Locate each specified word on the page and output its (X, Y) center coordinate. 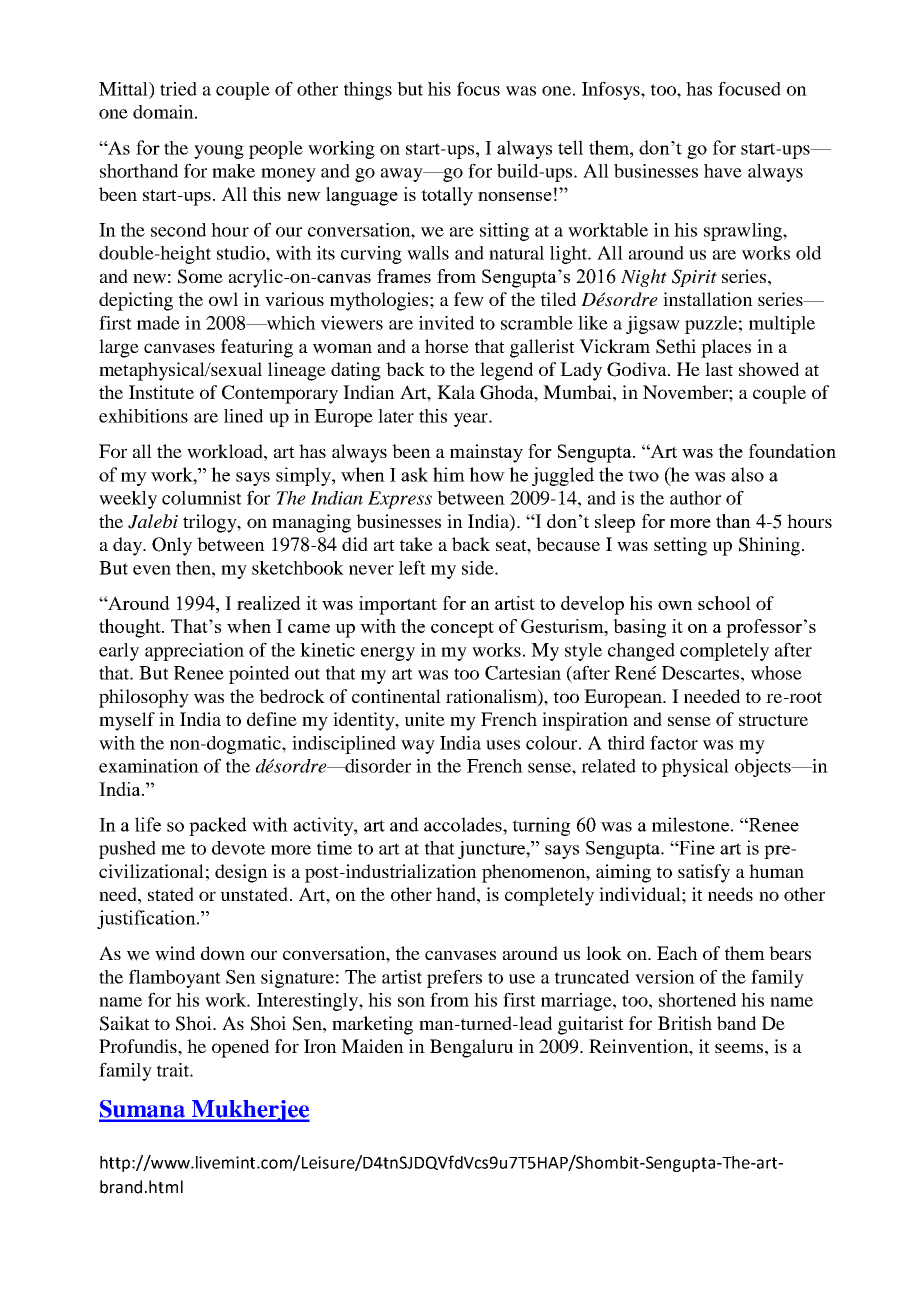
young (219, 152)
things (368, 91)
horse (447, 346)
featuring (257, 348)
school (724, 603)
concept (462, 629)
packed (218, 826)
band (736, 1023)
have (723, 171)
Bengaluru (471, 1048)
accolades (464, 824)
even (152, 570)
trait (174, 1070)
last (719, 369)
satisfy (704, 873)
